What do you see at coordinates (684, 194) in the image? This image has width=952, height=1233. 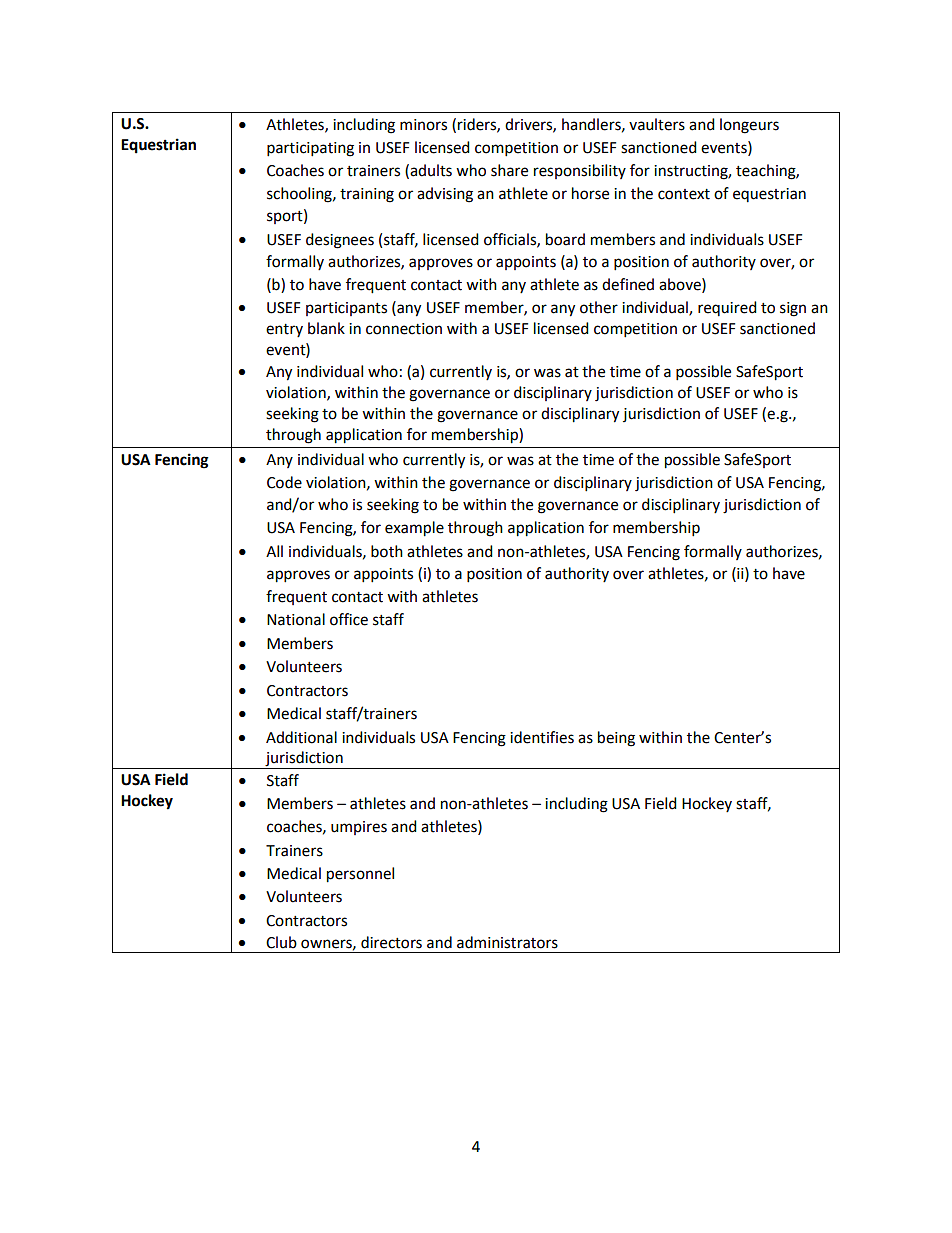 I see `context` at bounding box center [684, 194].
